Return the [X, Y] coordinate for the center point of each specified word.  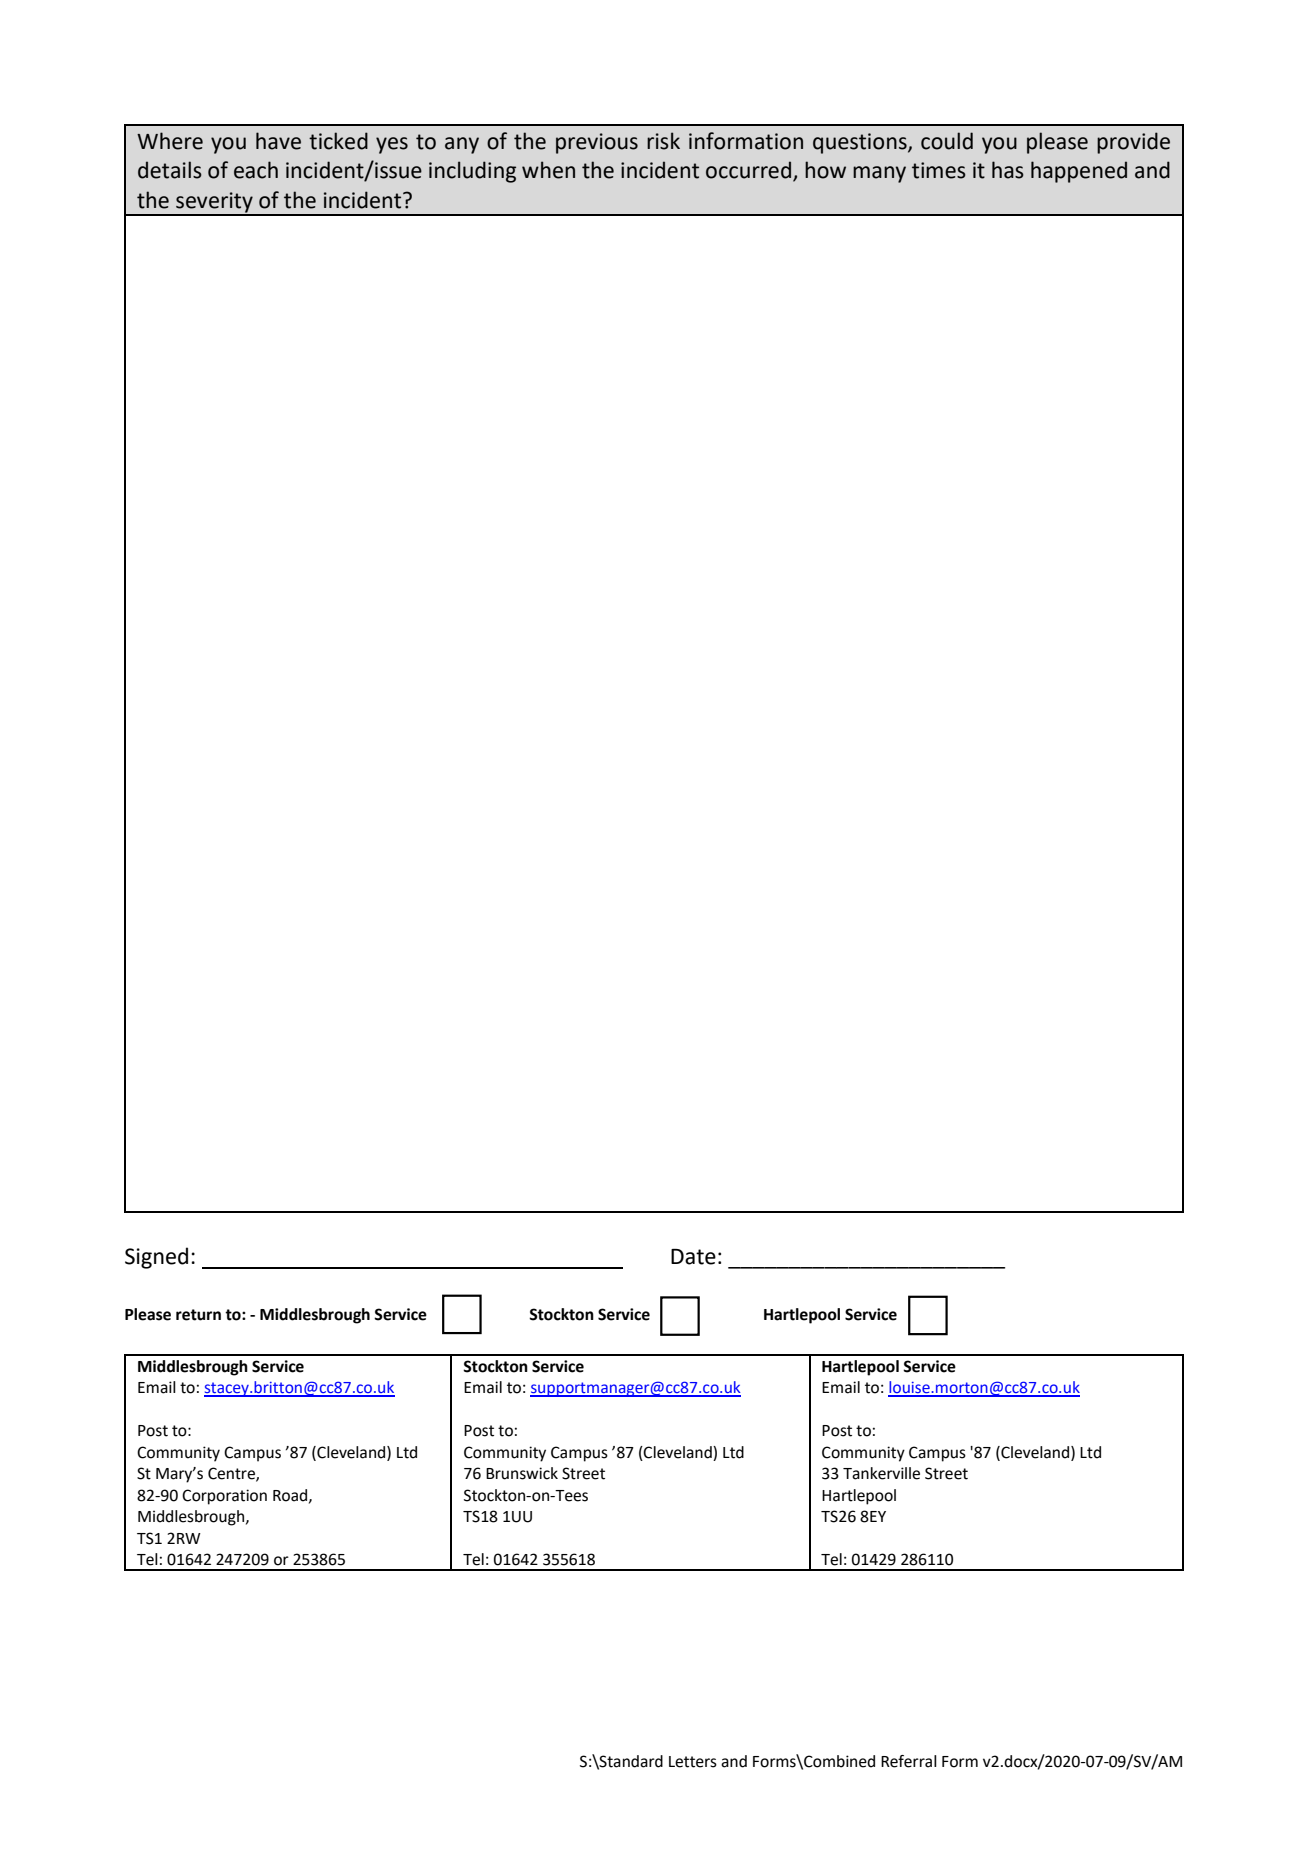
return [198, 1315]
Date [693, 1257]
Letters [693, 1762]
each [256, 170]
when [548, 170]
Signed [156, 1258]
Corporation [224, 1497]
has [1008, 170]
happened [1079, 172]
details [170, 170]
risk [663, 141]
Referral [909, 1761]
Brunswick [522, 1473]
